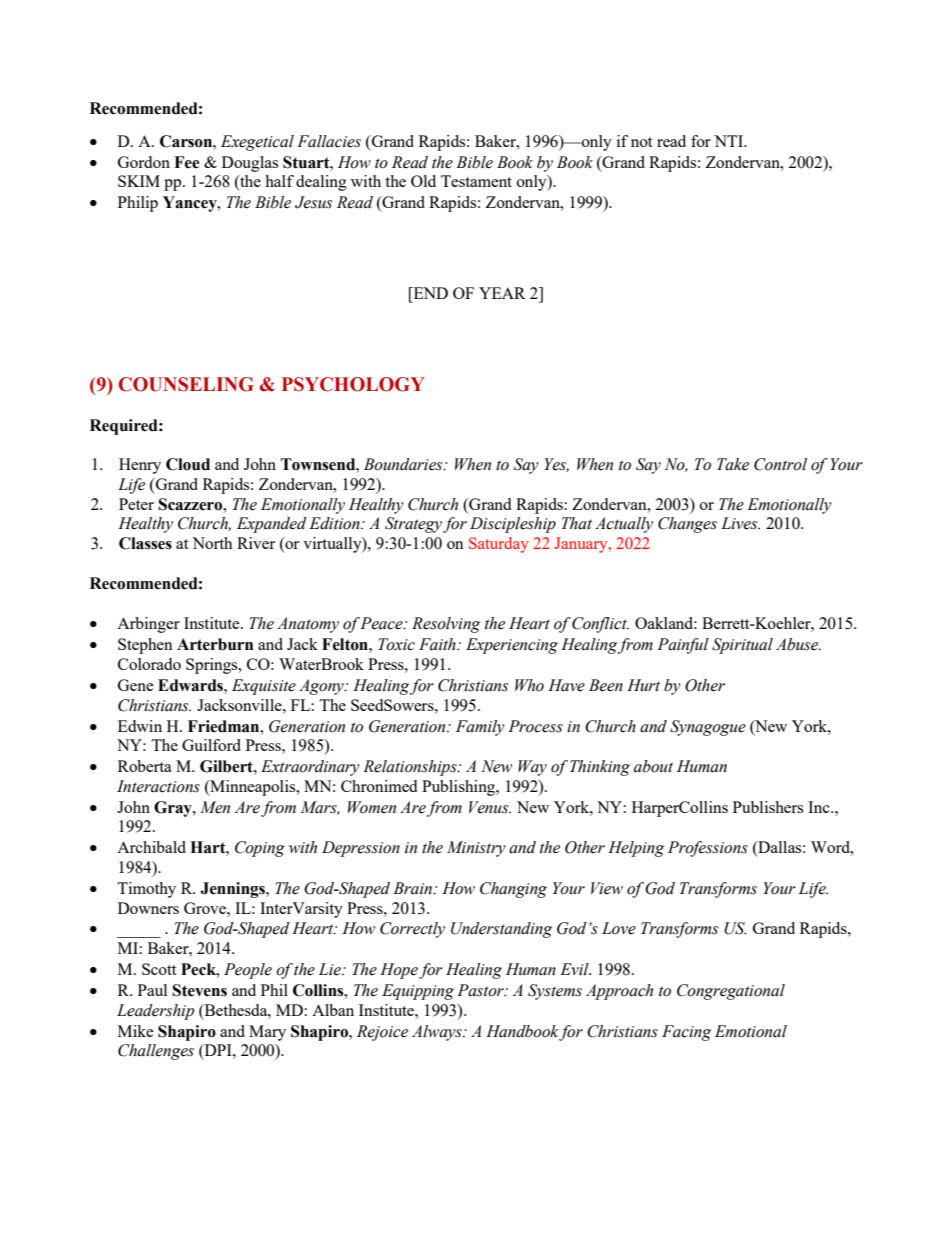 Image resolution: width=952 pixels, height=1233 pixels. I want to click on not, so click(641, 142).
